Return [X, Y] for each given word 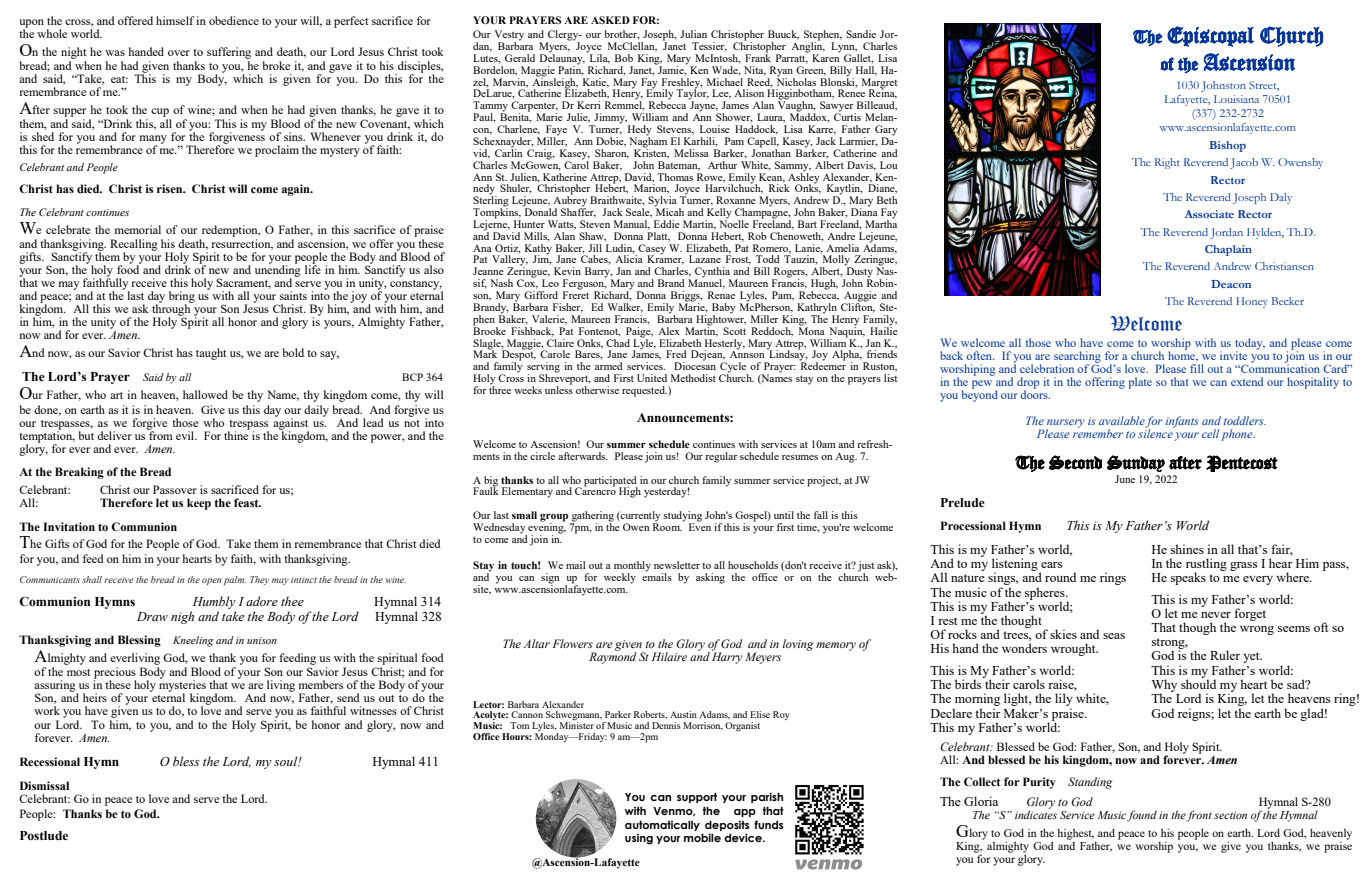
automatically [662, 825]
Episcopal [1210, 36]
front [1199, 816]
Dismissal [44, 785]
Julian [693, 34]
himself [175, 20]
